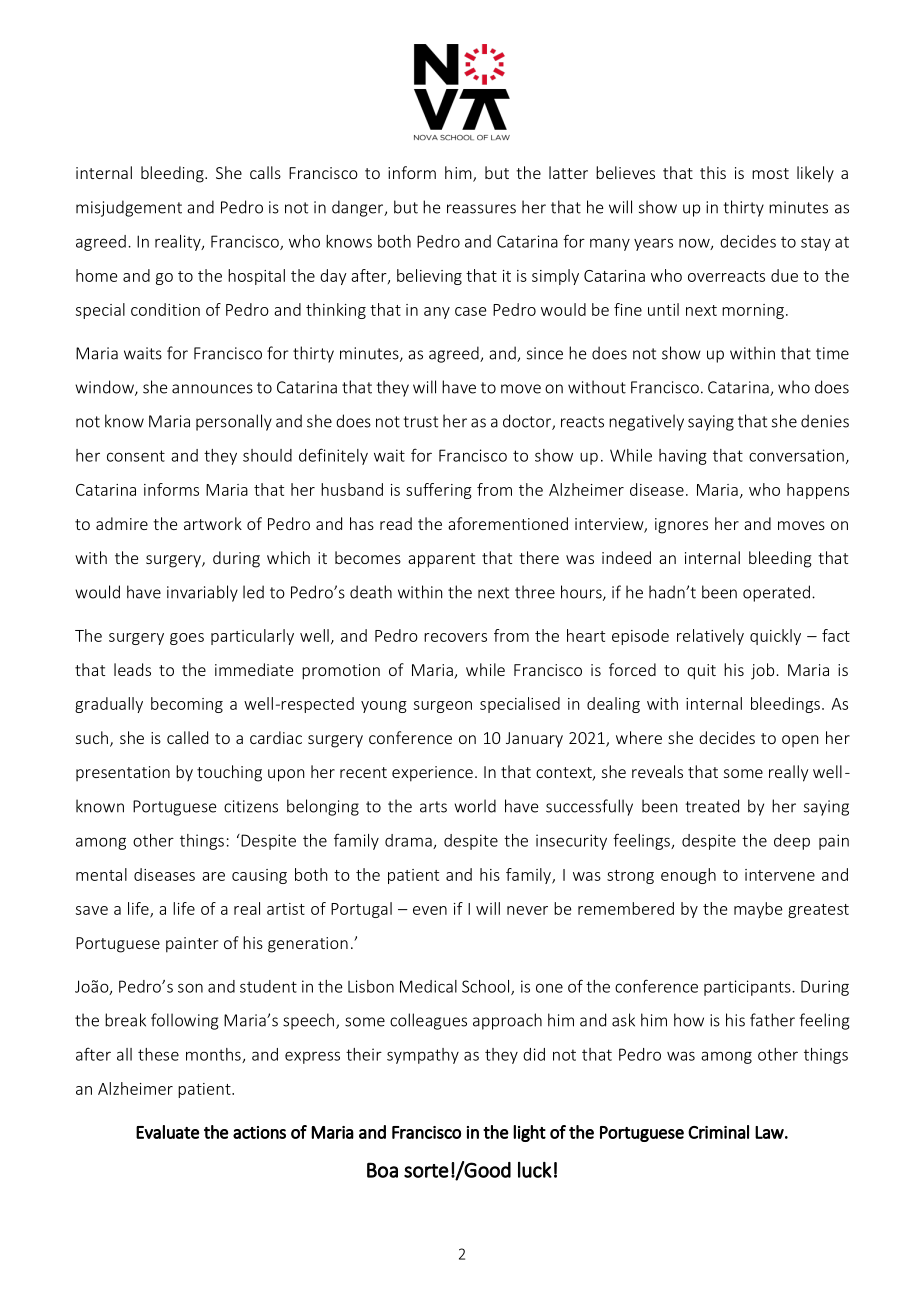 This document has height=1308, width=924. Describe the element at coordinates (529, 1133) in the document. I see `light` at that location.
